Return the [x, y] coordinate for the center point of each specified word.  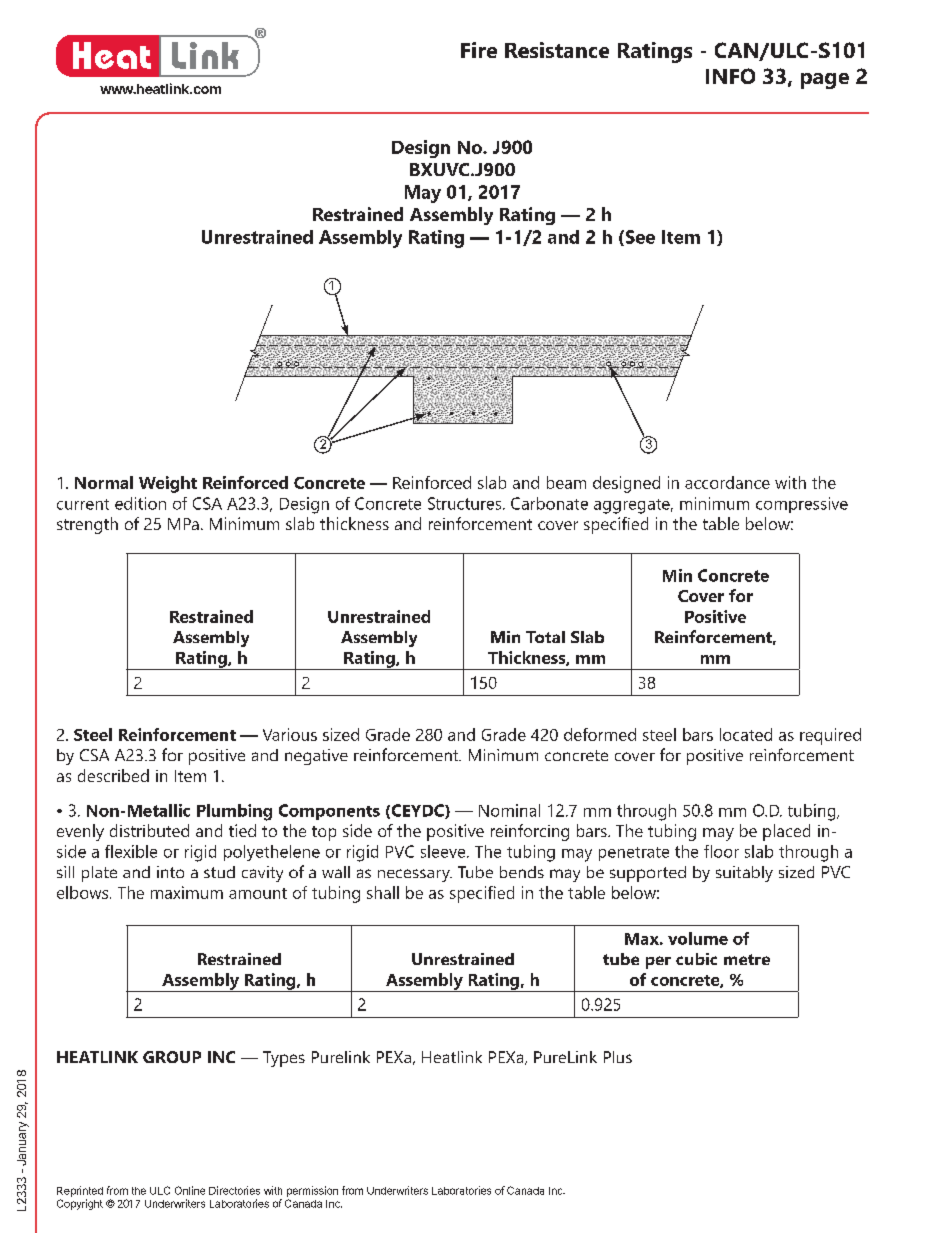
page [825, 81]
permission [312, 1191]
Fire [479, 50]
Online [190, 1190]
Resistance [557, 50]
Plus [618, 1057]
